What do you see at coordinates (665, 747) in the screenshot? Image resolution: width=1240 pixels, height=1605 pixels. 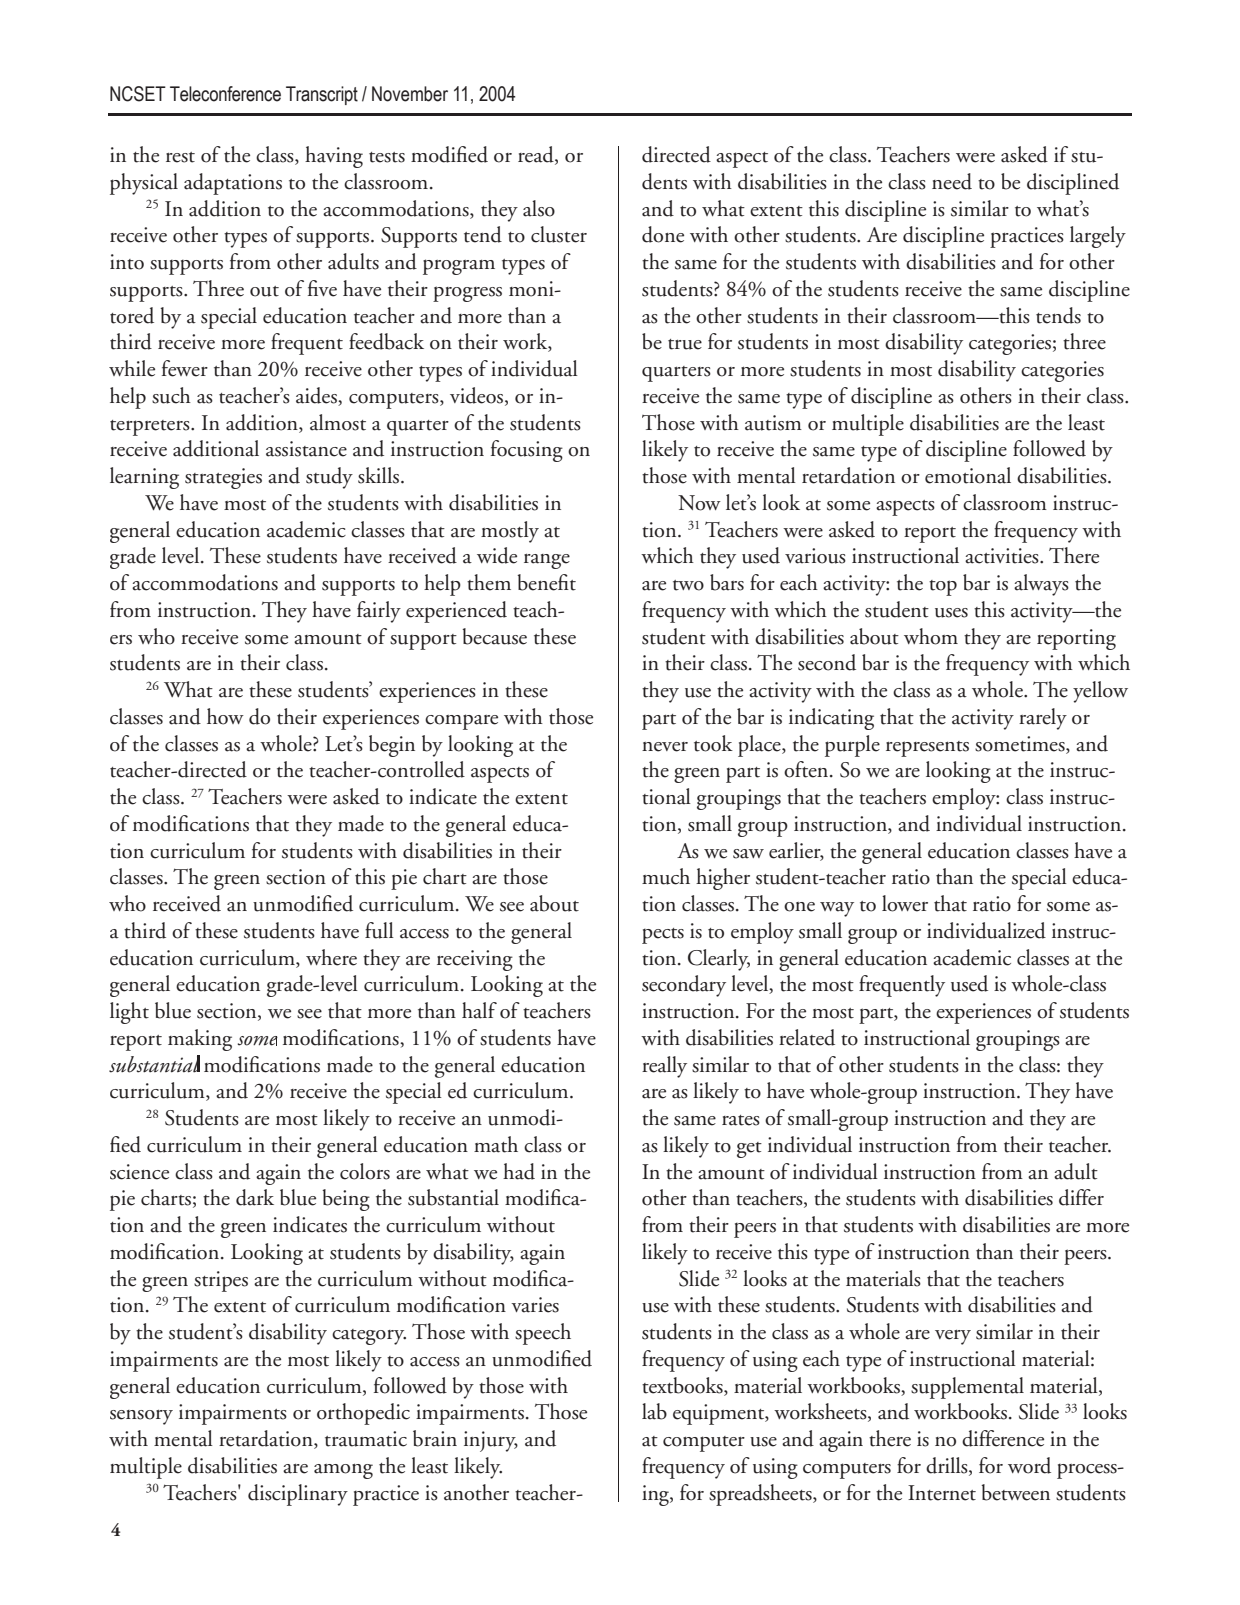 I see `never` at bounding box center [665, 747].
